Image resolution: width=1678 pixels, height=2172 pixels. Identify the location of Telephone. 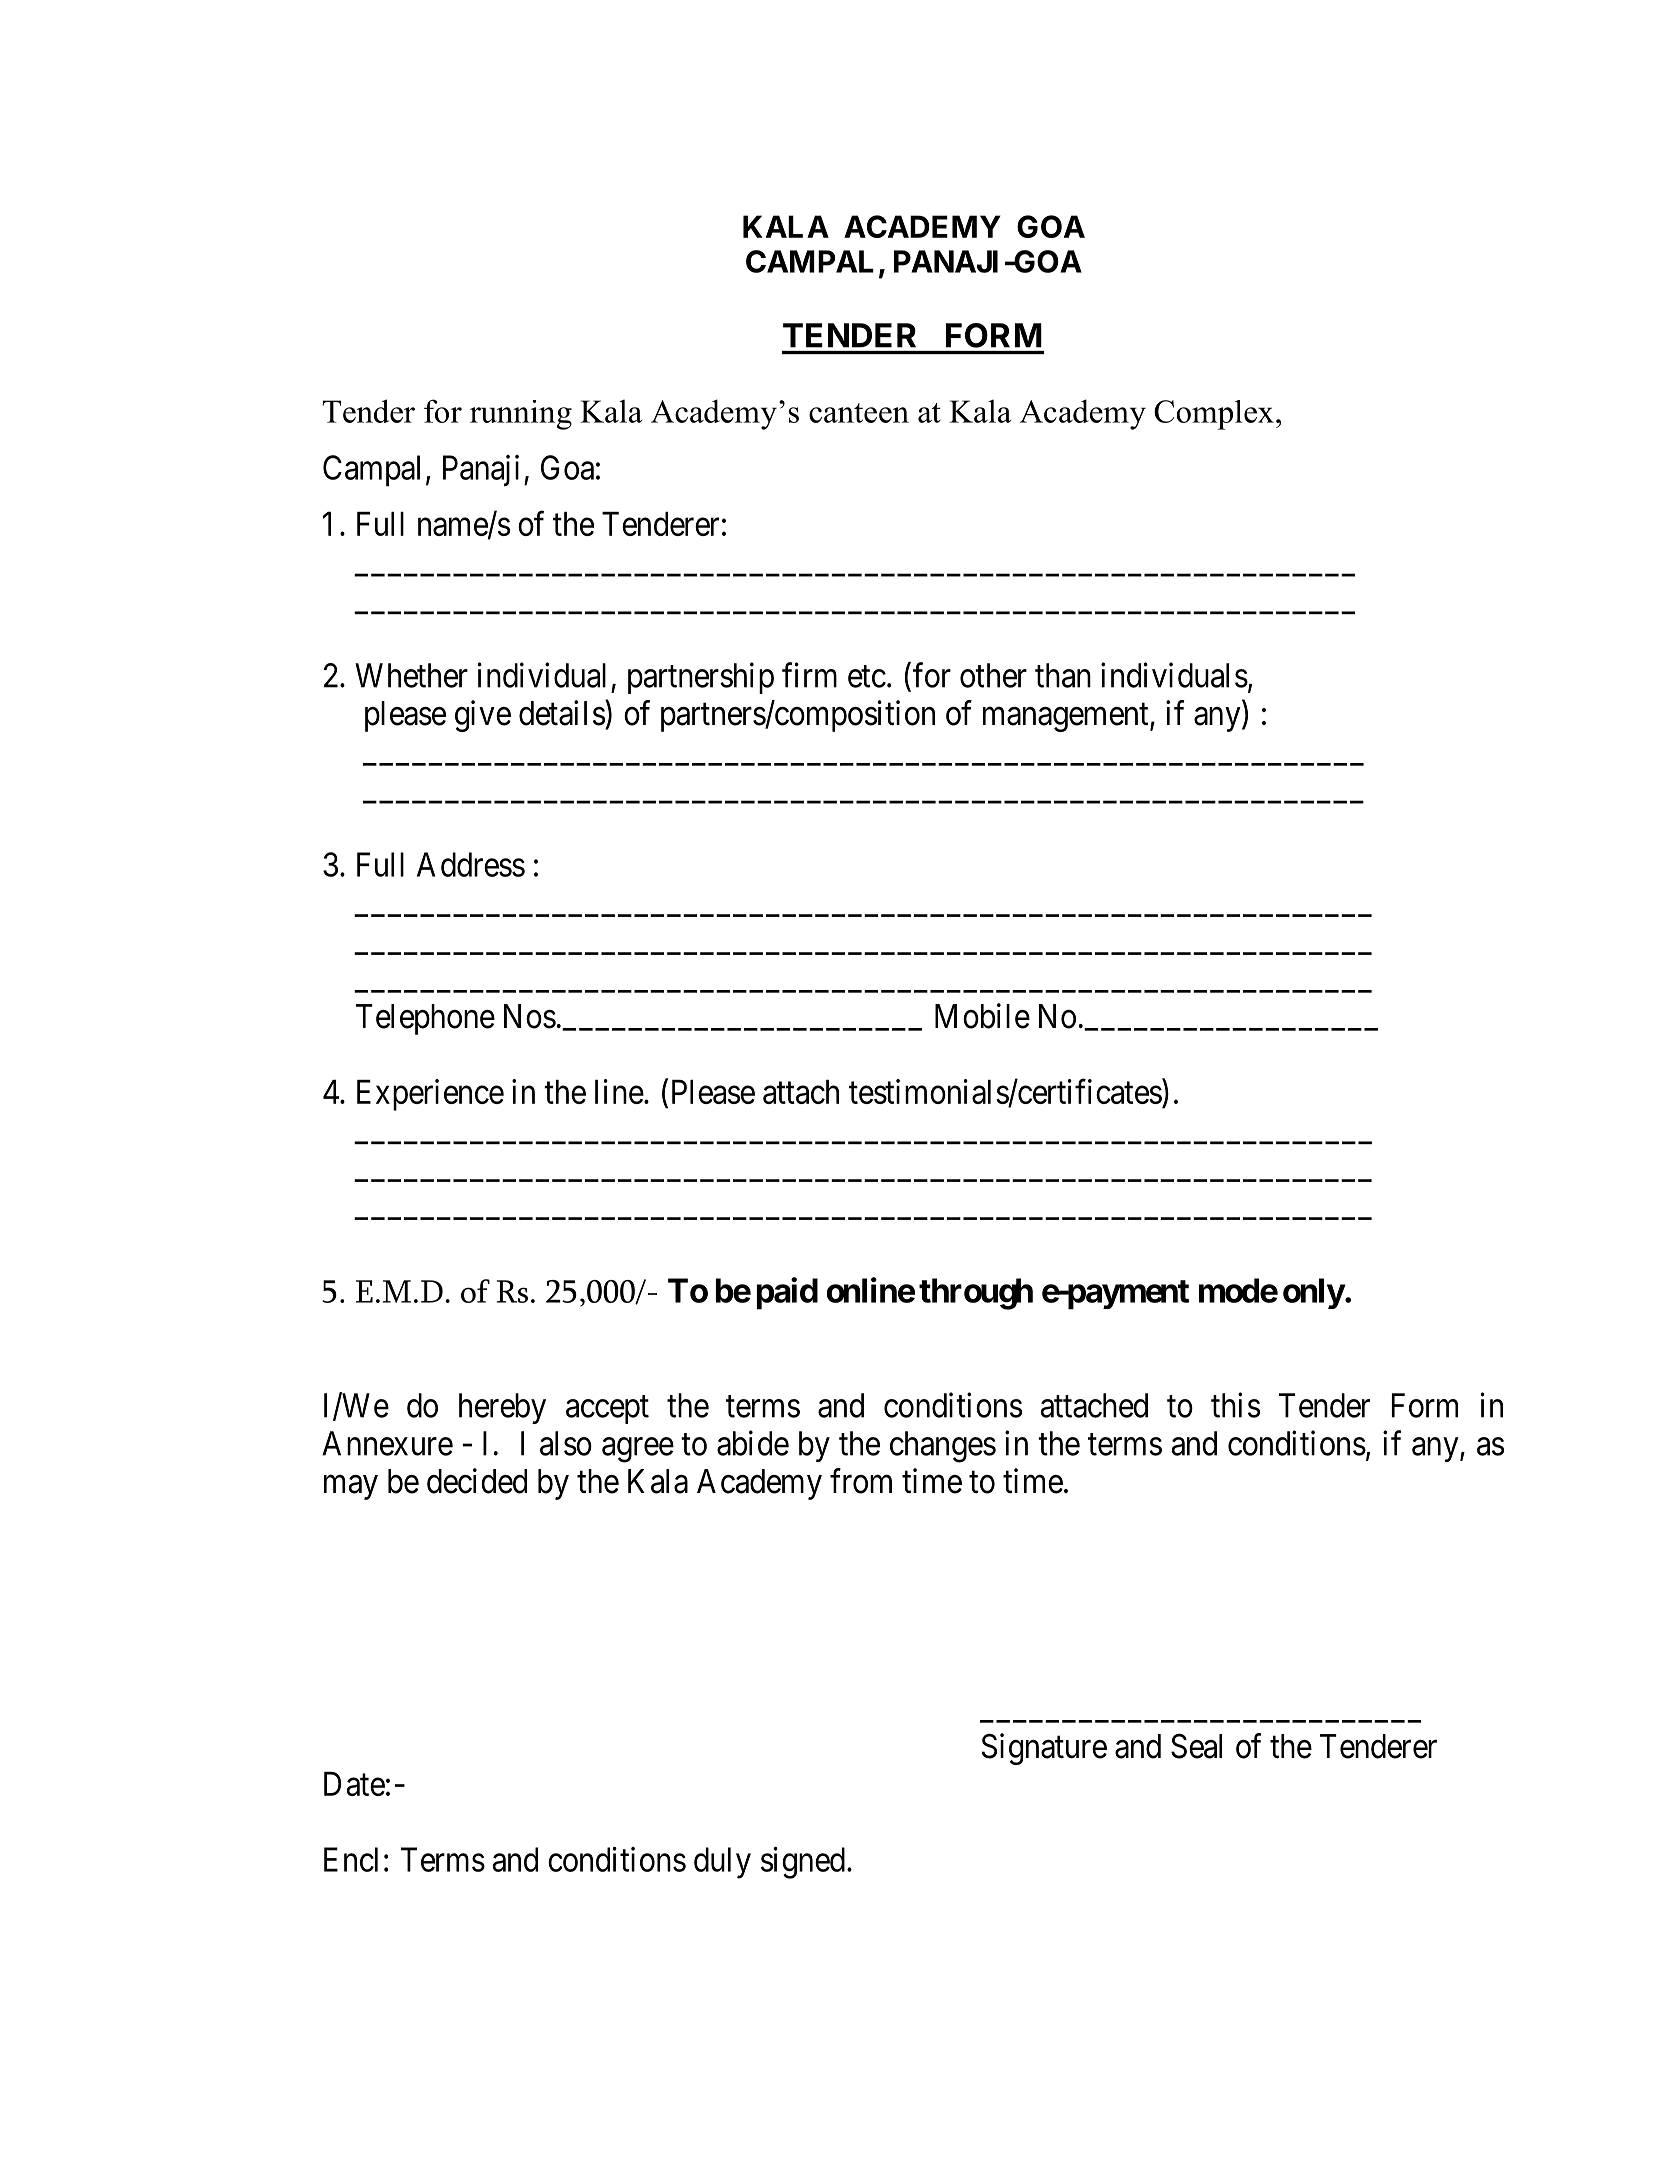
(425, 1019).
